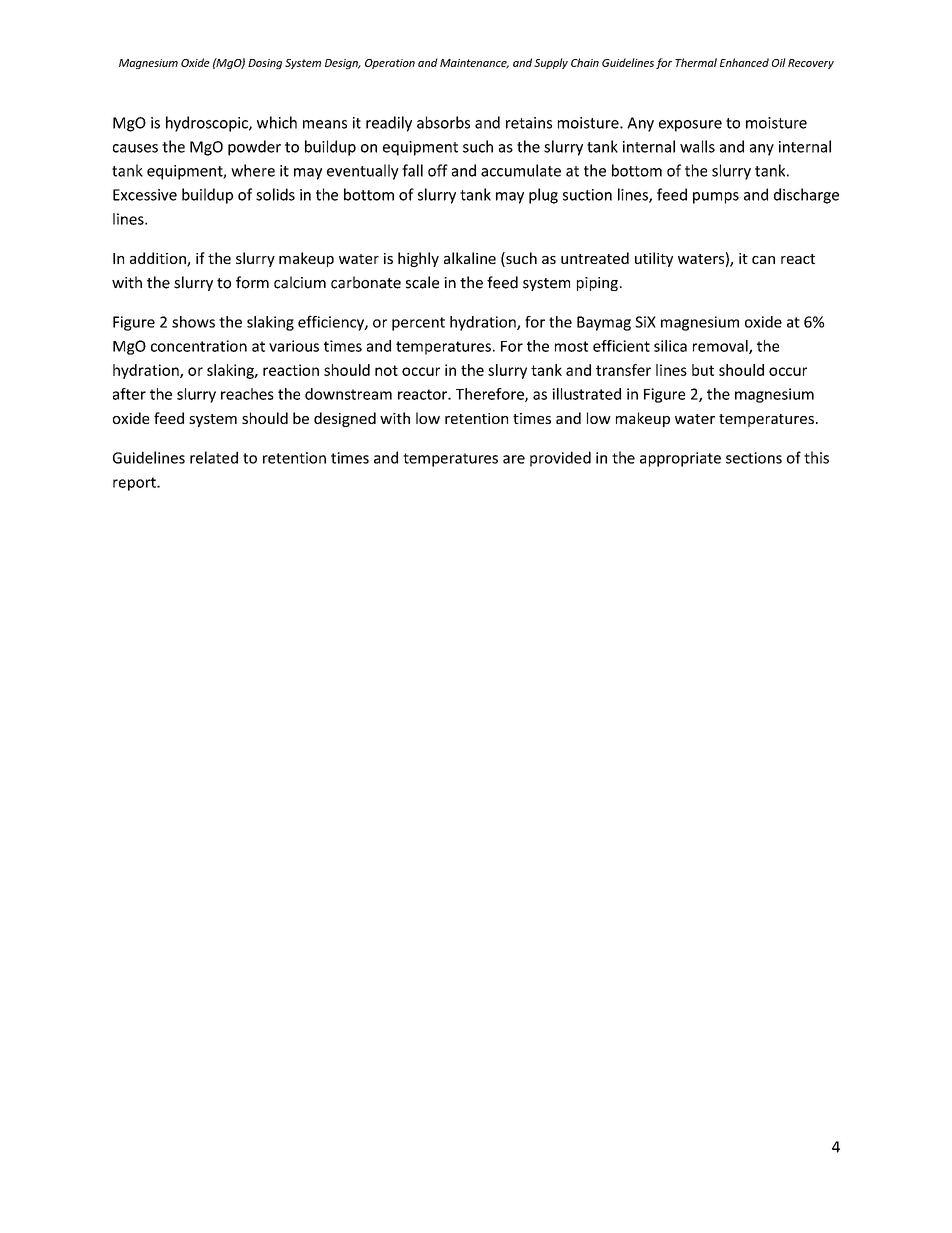 This screenshot has width=952, height=1233. What do you see at coordinates (703, 370) in the screenshot?
I see `but` at bounding box center [703, 370].
